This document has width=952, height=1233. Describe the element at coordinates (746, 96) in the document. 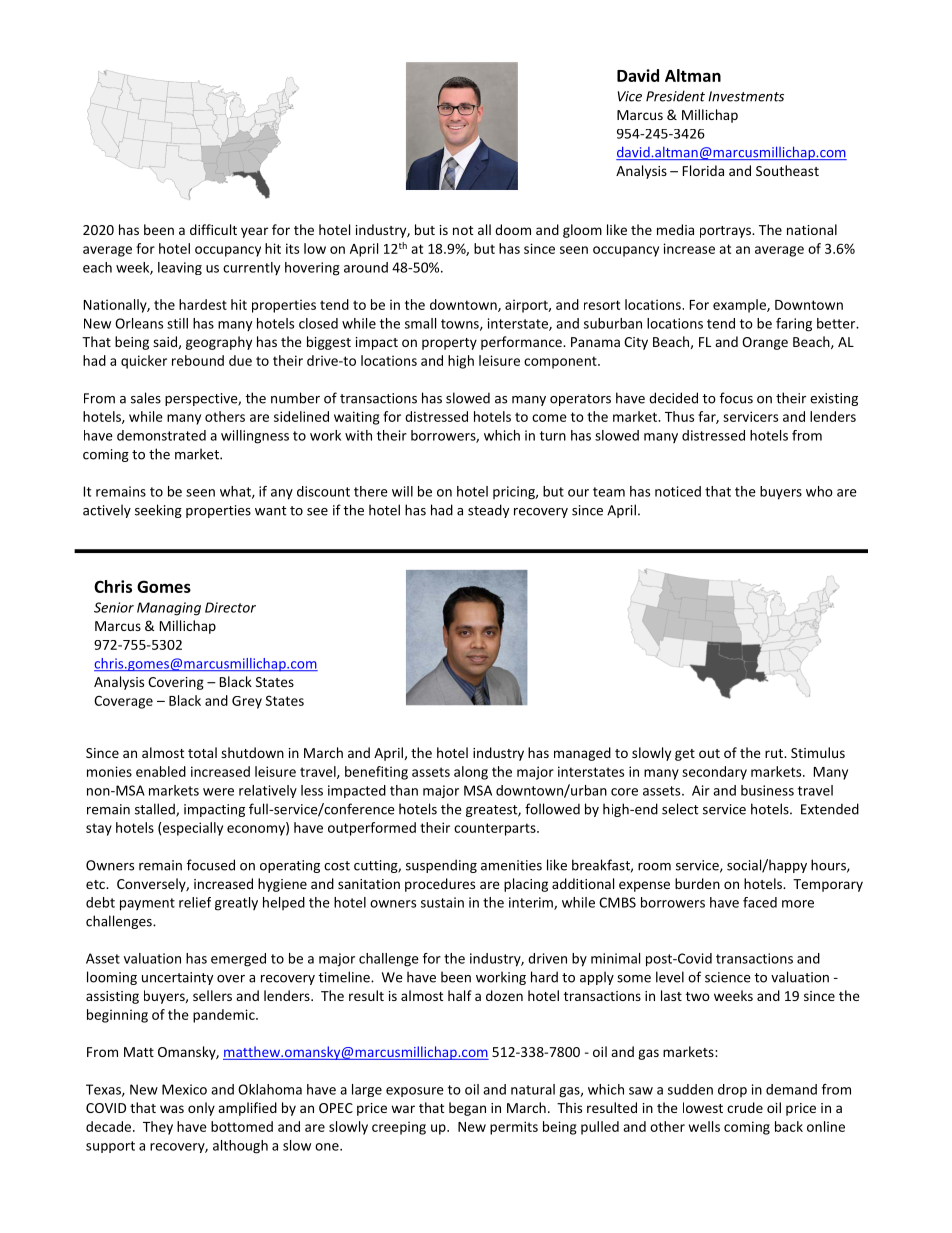

I see `Investments` at that location.
